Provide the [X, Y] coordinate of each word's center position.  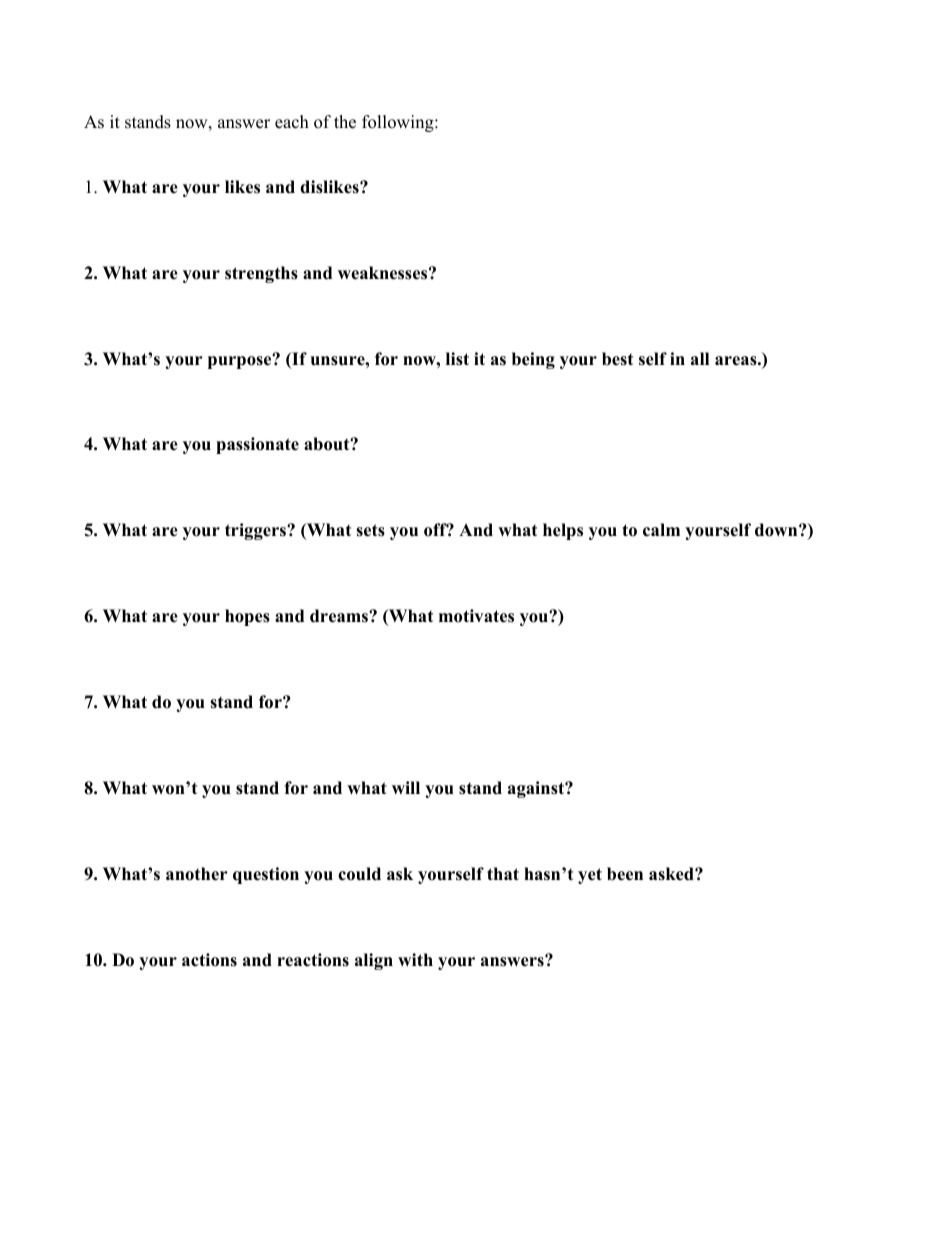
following [399, 123]
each [292, 122]
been [625, 874]
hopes [247, 617]
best [617, 359]
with [415, 959]
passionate [257, 445]
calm [661, 530]
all [700, 358]
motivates [476, 616]
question [266, 875]
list [457, 359]
